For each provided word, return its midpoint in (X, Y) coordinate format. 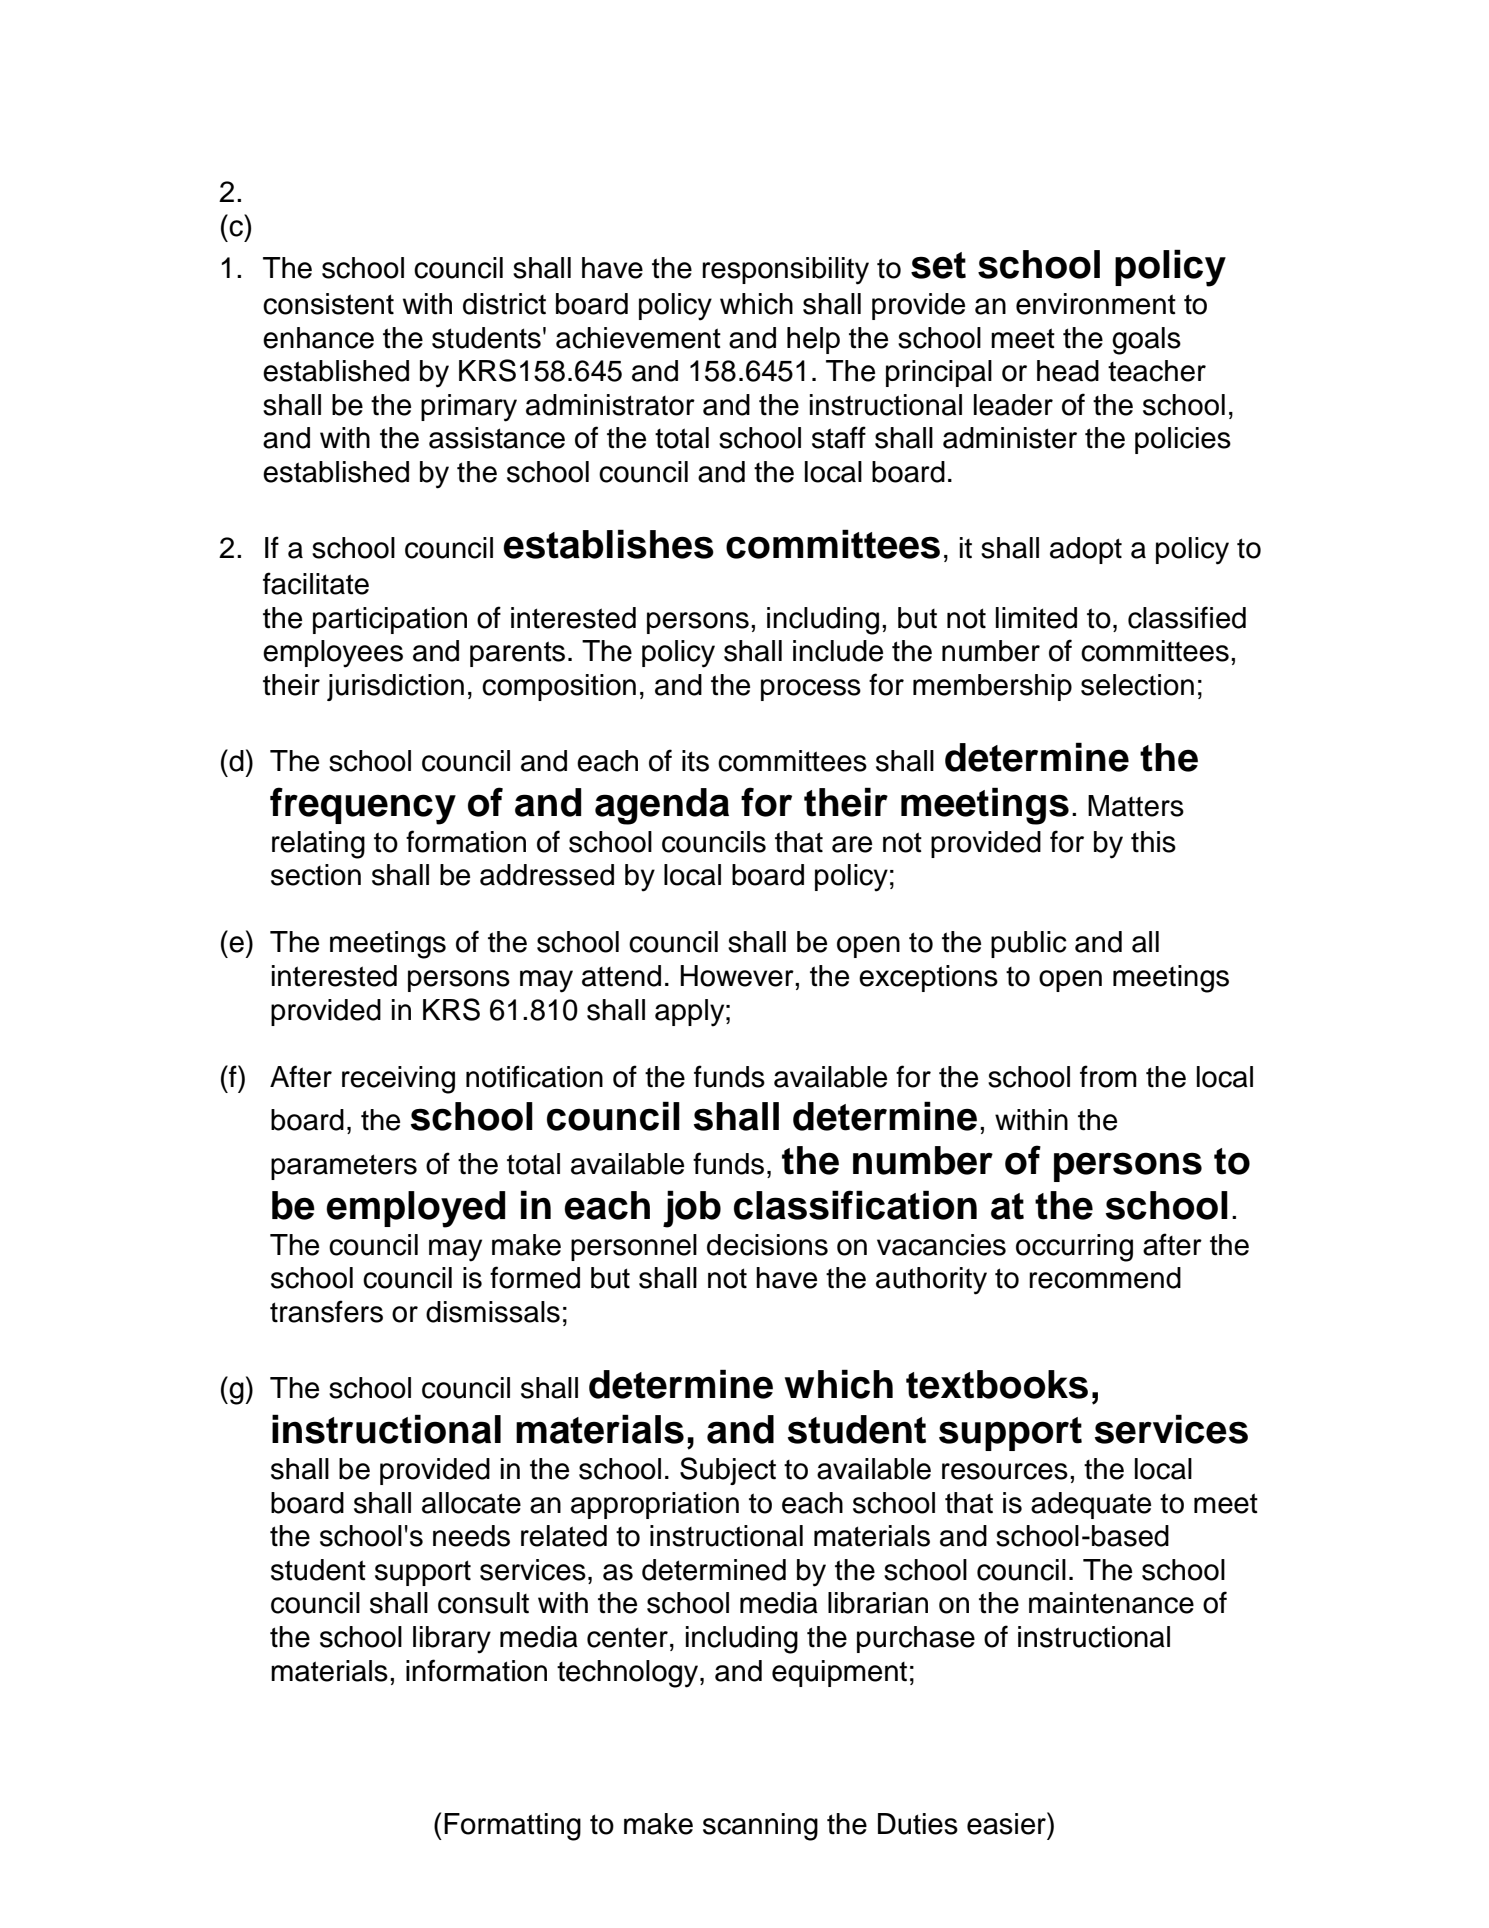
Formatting (512, 1827)
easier (1007, 1823)
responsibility (785, 271)
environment (1096, 304)
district (504, 304)
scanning (760, 1827)
